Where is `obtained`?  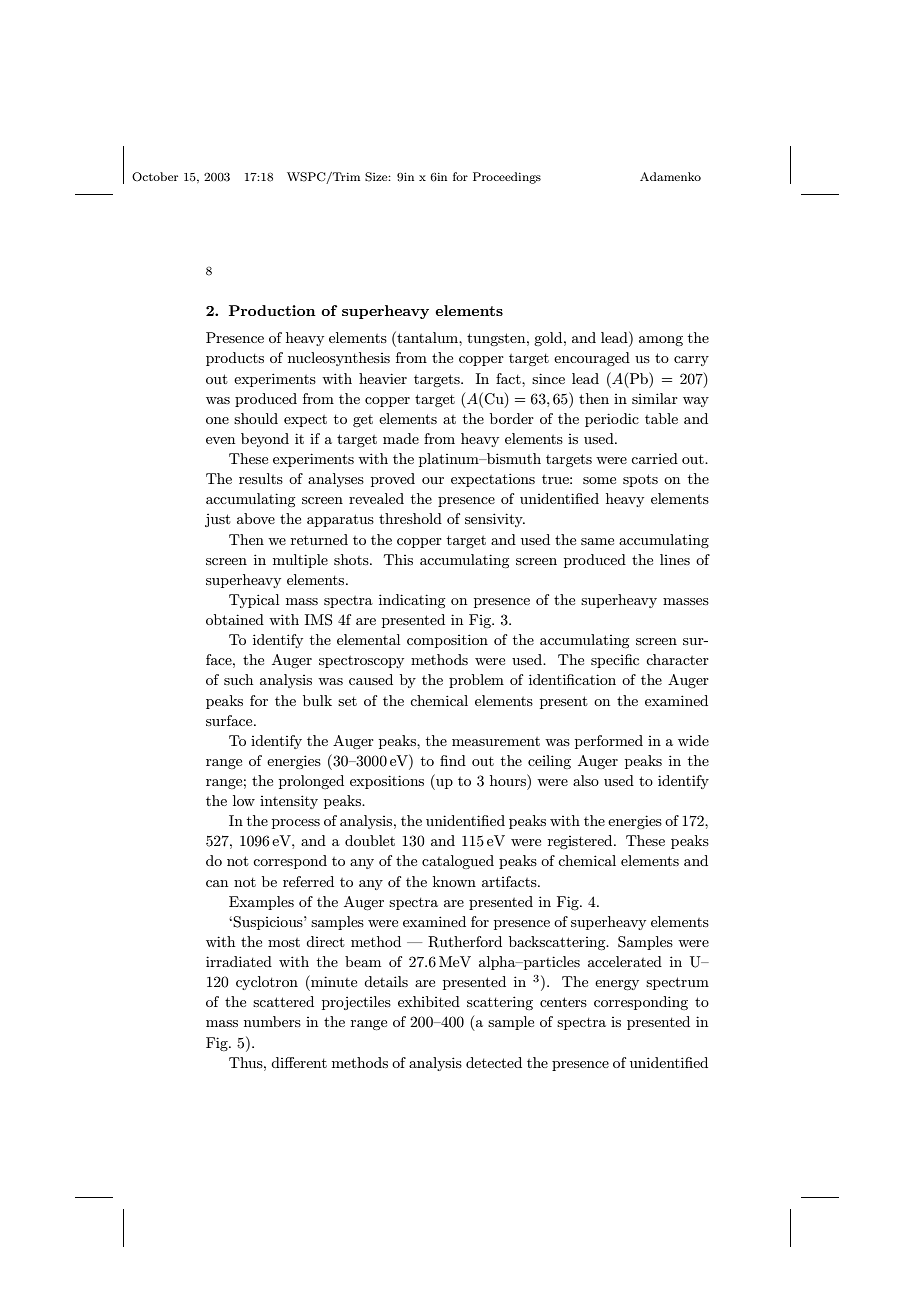 obtained is located at coordinates (235, 619).
